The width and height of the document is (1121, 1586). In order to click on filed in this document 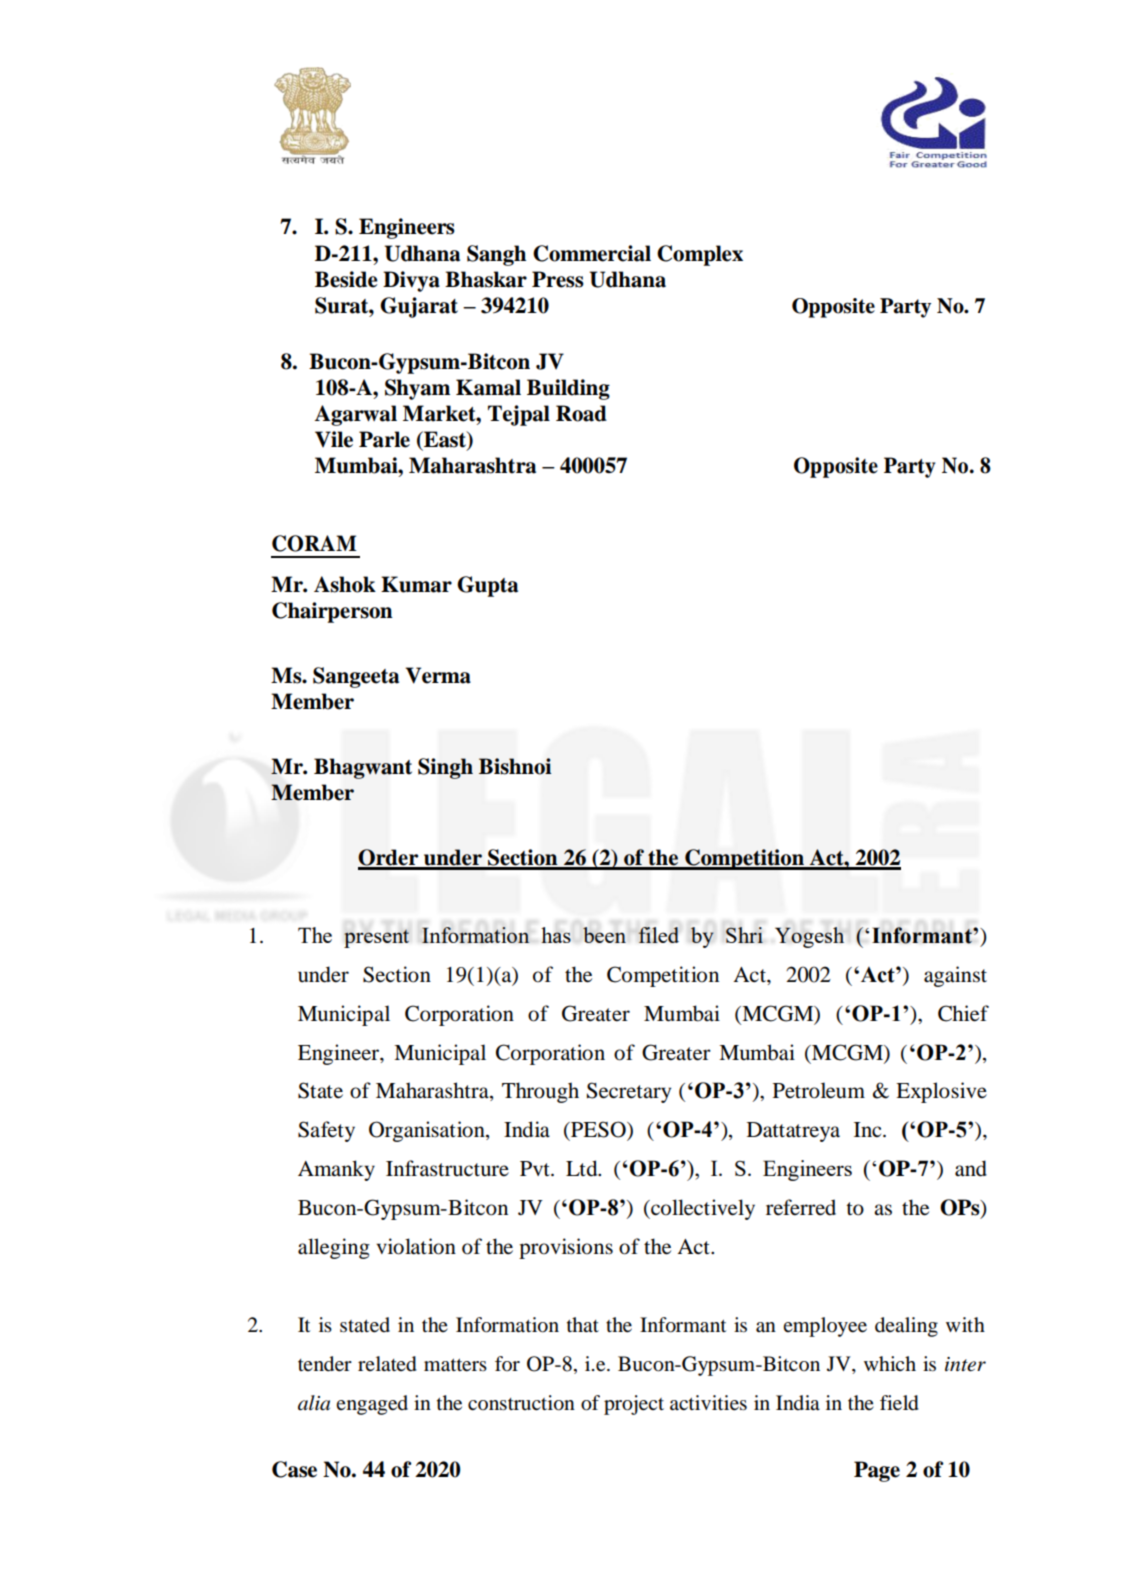, I will do `click(658, 935)`.
